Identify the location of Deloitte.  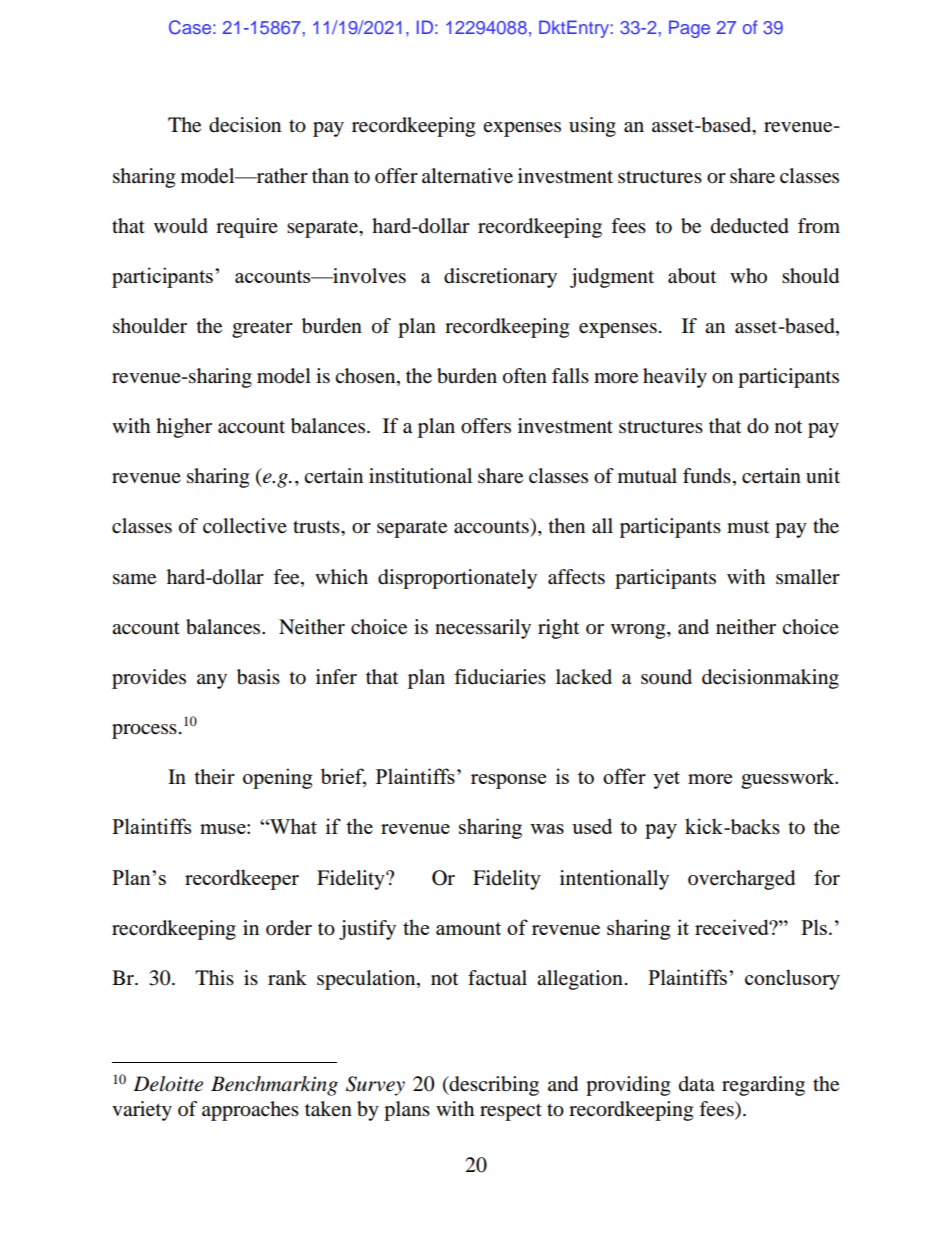
(168, 1084).
